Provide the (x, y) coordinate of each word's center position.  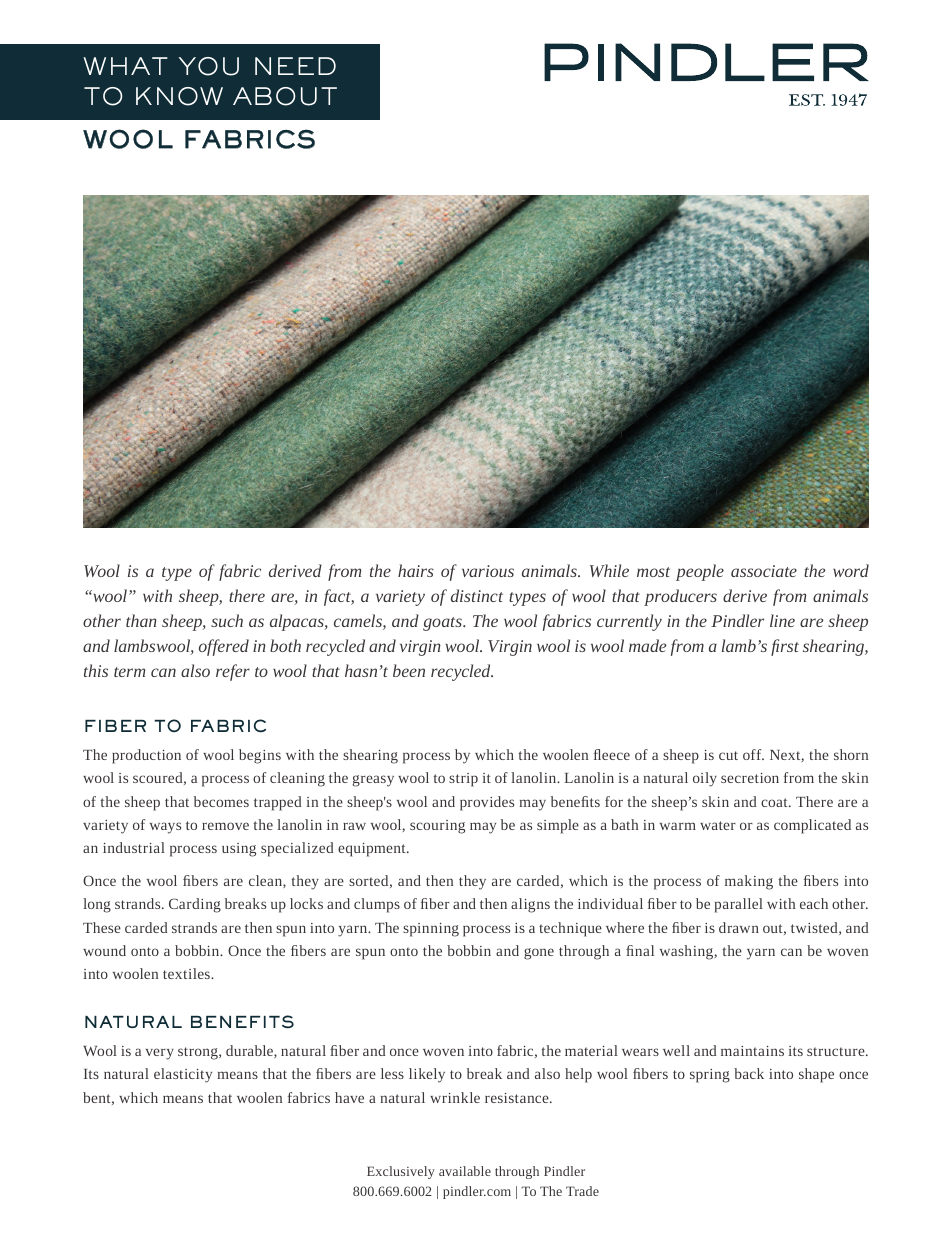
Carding (195, 905)
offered (224, 647)
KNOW (179, 96)
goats (443, 624)
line (782, 620)
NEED (295, 66)
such (227, 620)
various (488, 571)
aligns (530, 905)
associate (764, 571)
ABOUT (285, 96)
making (749, 882)
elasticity (183, 1075)
